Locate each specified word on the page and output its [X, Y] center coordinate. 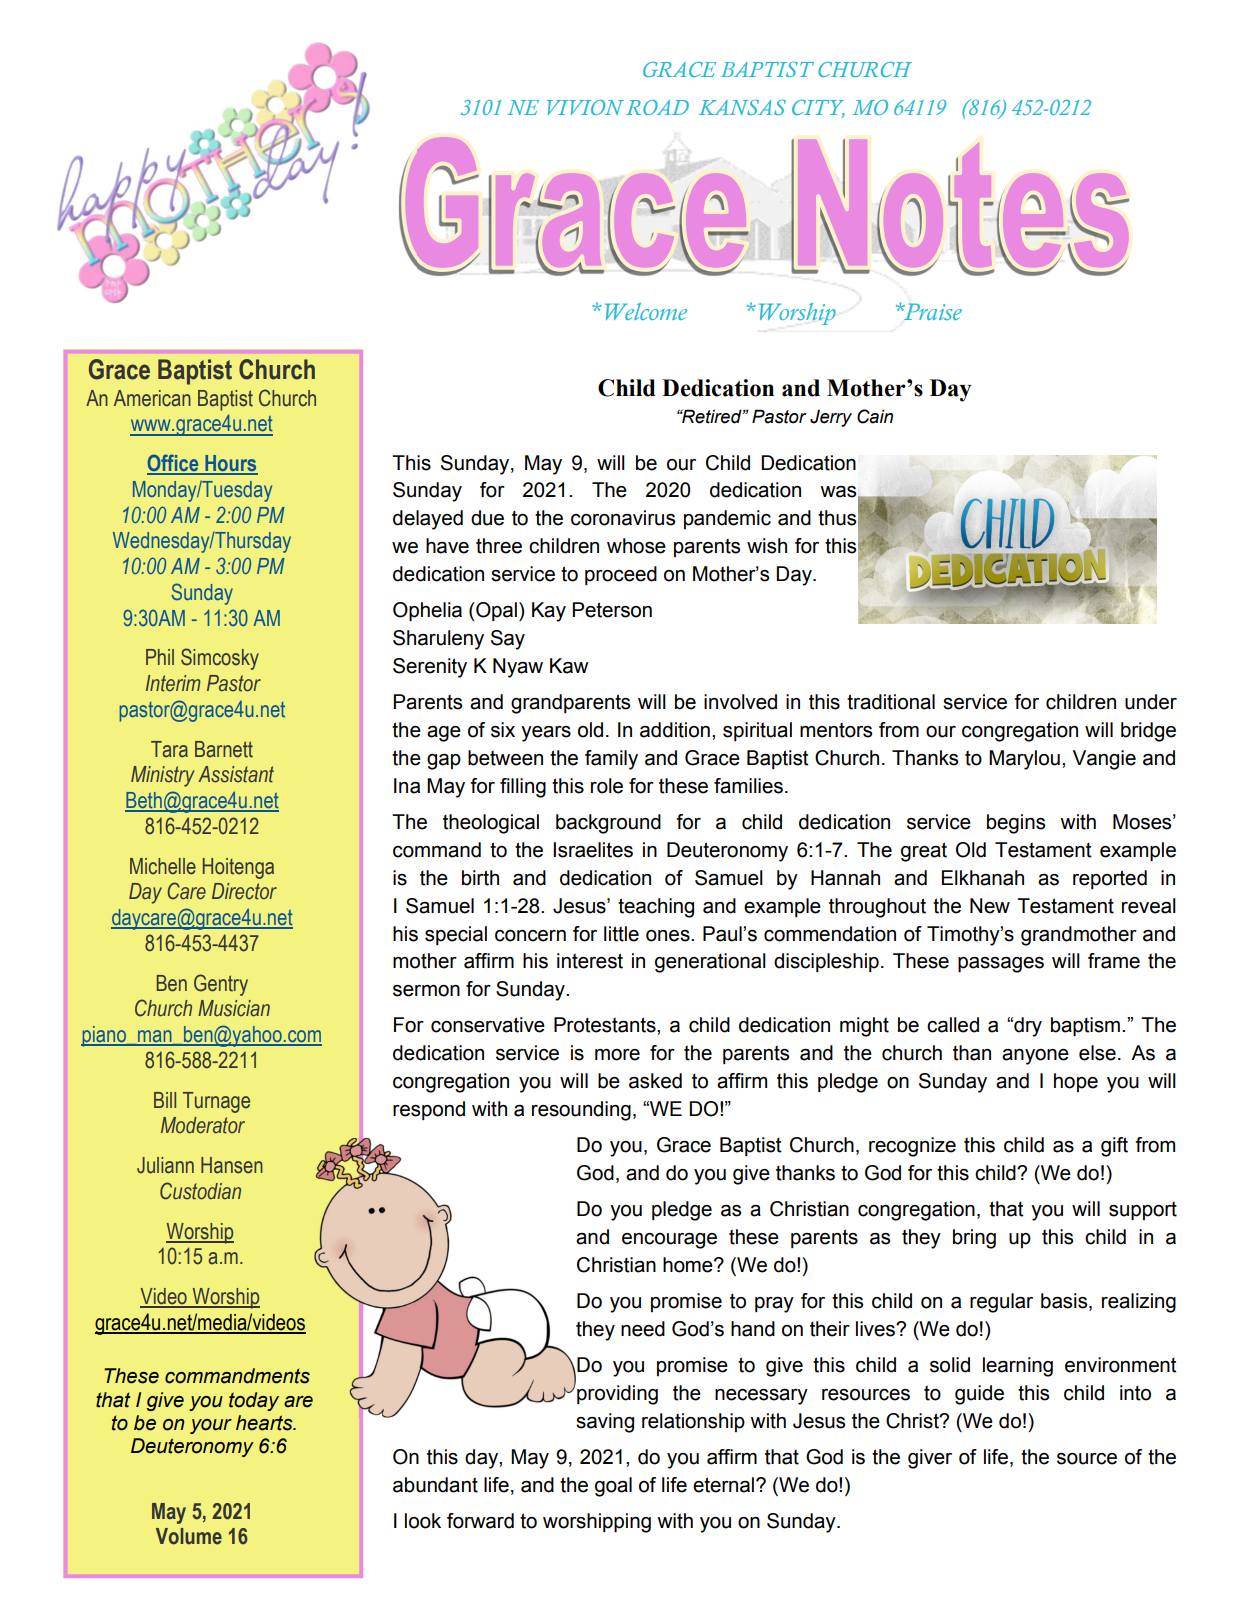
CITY [818, 109]
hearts [265, 1423]
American [152, 398]
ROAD [657, 107]
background [608, 824]
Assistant [236, 774]
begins [1016, 824]
